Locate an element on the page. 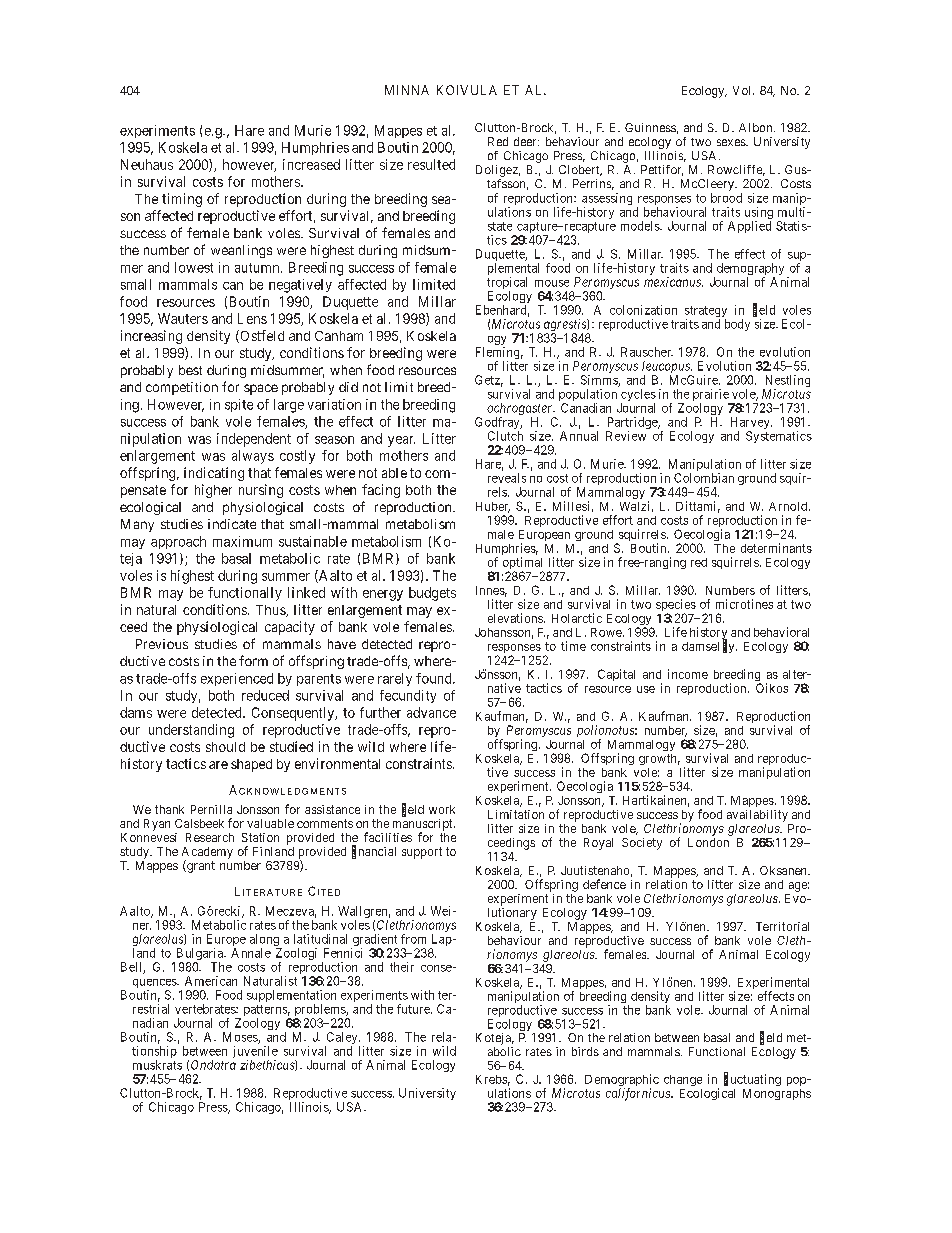  availability is located at coordinates (757, 816).
